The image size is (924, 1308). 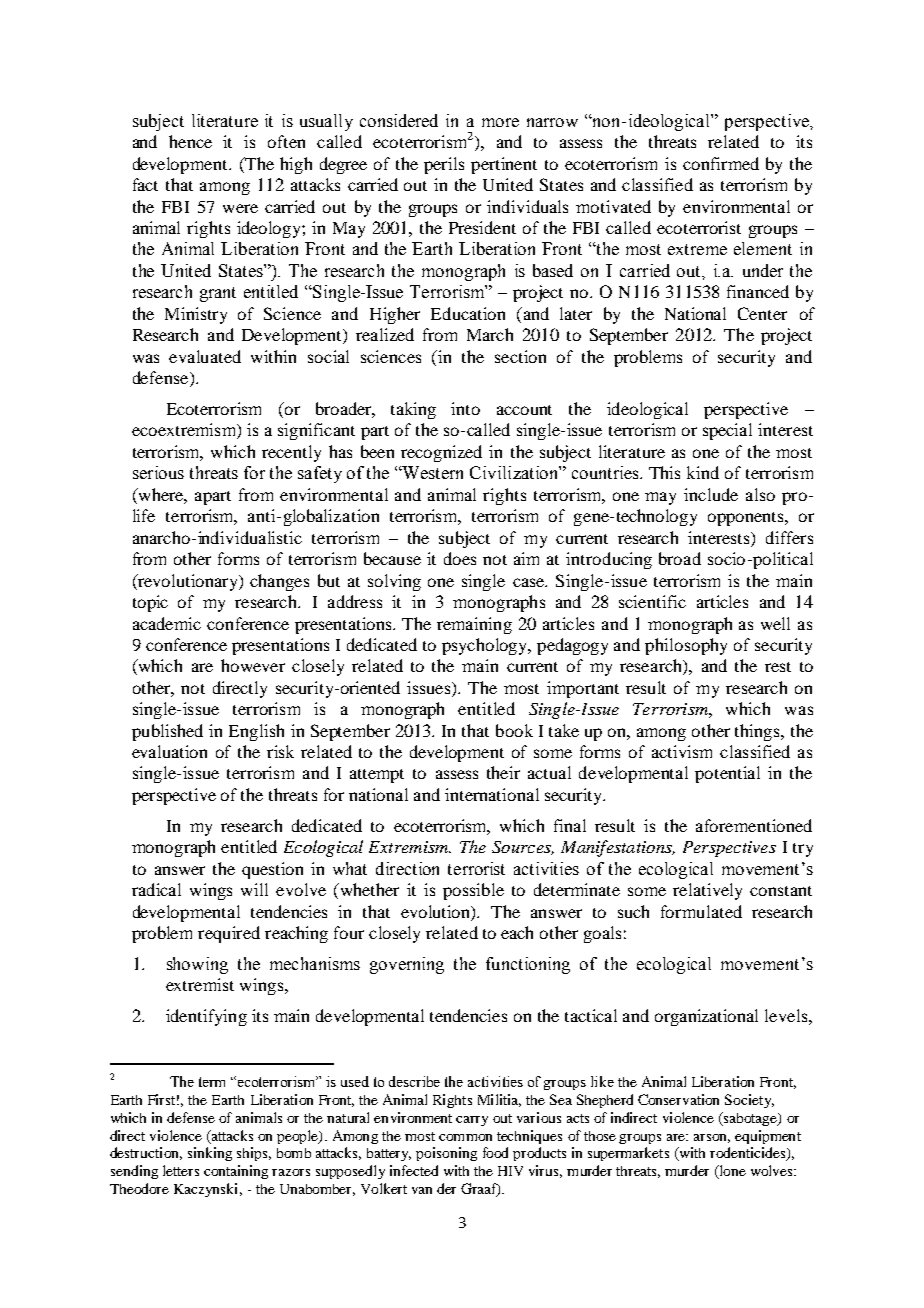 What do you see at coordinates (190, 141) in the page?
I see `hence` at bounding box center [190, 141].
